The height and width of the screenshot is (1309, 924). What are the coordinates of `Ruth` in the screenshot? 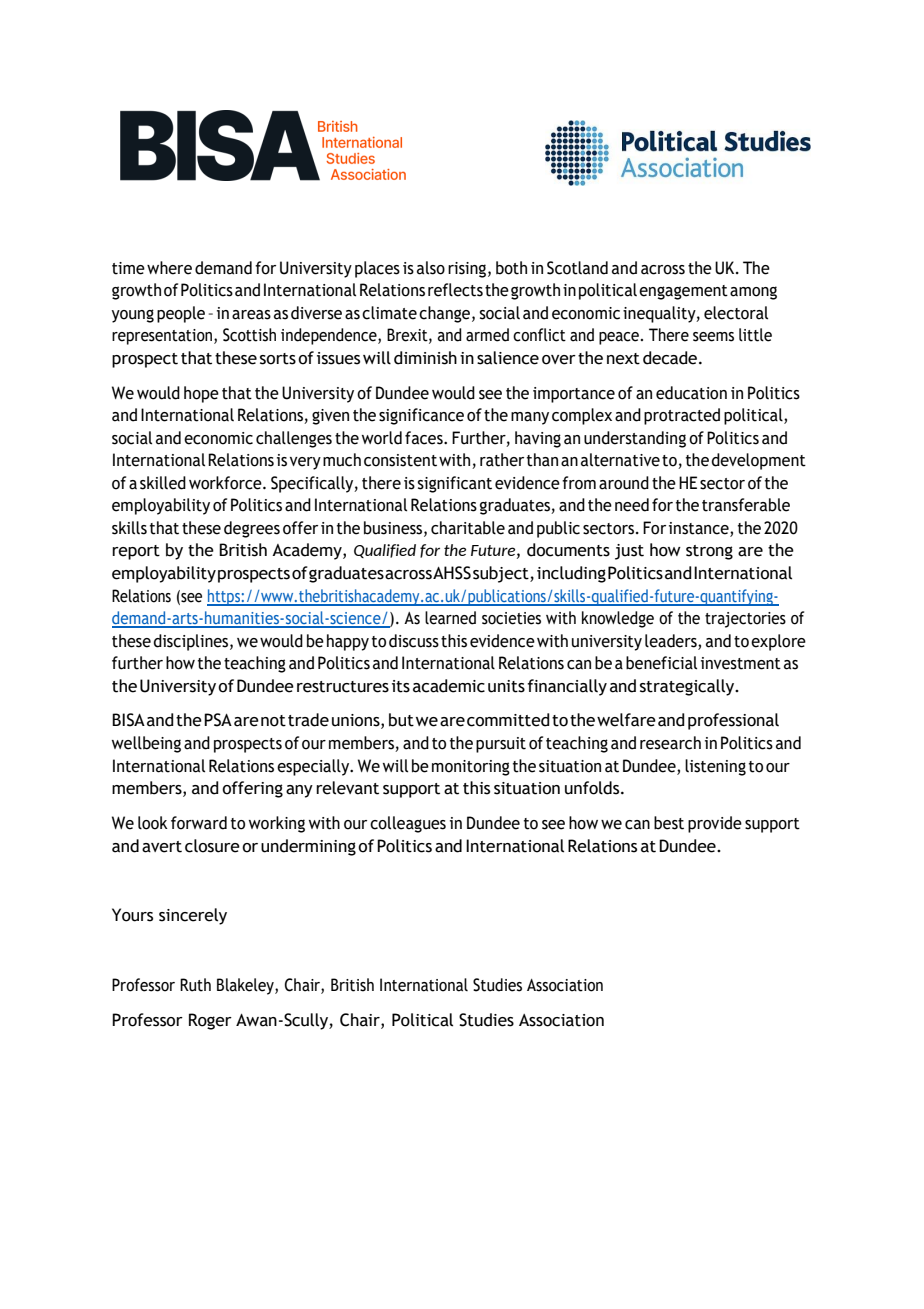 It's located at (195, 985).
